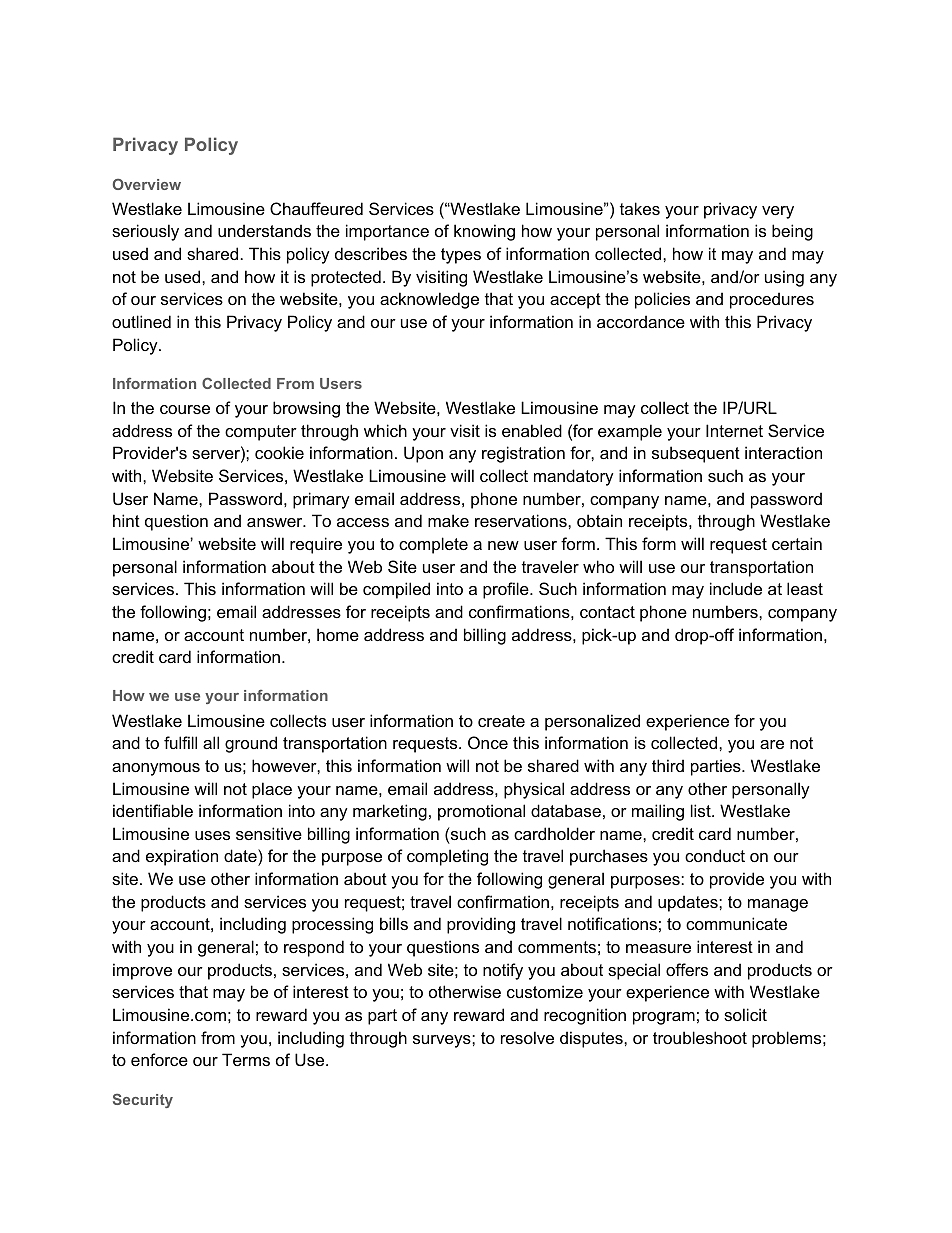 The image size is (952, 1233). What do you see at coordinates (778, 212) in the screenshot?
I see `very` at bounding box center [778, 212].
